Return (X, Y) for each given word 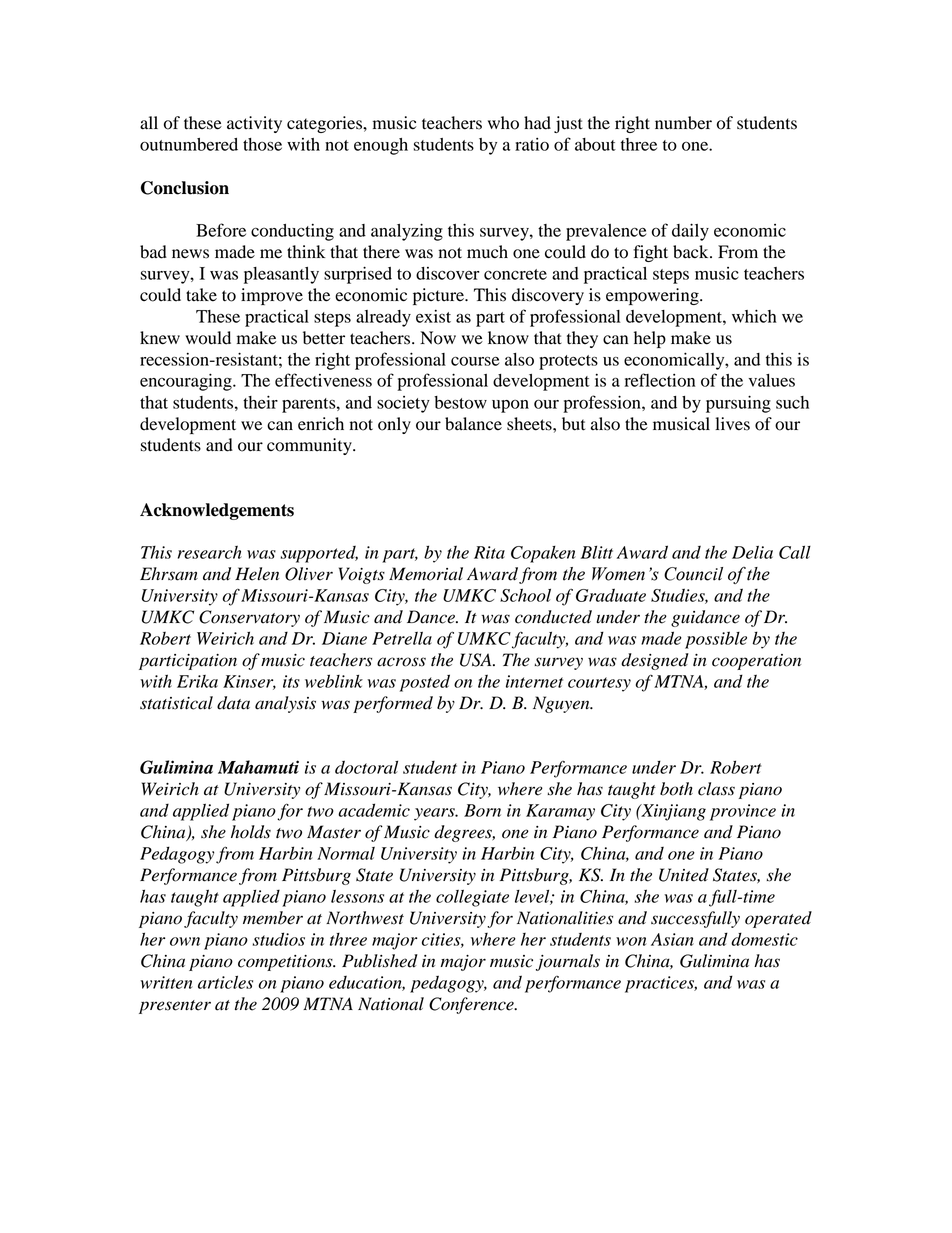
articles (225, 982)
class (716, 789)
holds (251, 832)
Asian (672, 939)
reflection (660, 380)
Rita (489, 552)
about (595, 144)
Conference (472, 1005)
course (475, 361)
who (503, 123)
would (208, 338)
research (210, 552)
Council (693, 574)
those (262, 144)
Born (482, 810)
